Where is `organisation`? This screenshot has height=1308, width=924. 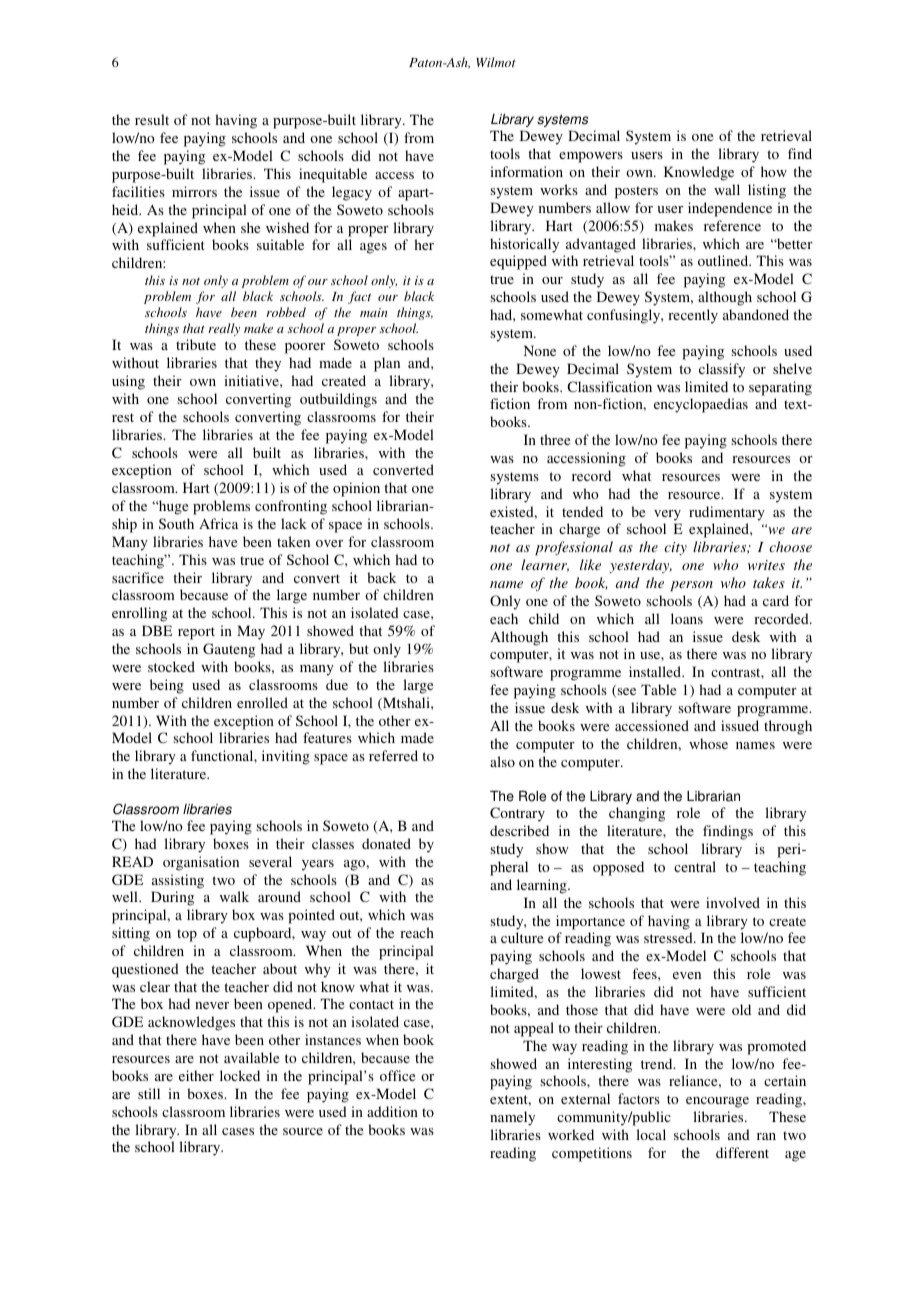
organisation is located at coordinates (201, 863).
